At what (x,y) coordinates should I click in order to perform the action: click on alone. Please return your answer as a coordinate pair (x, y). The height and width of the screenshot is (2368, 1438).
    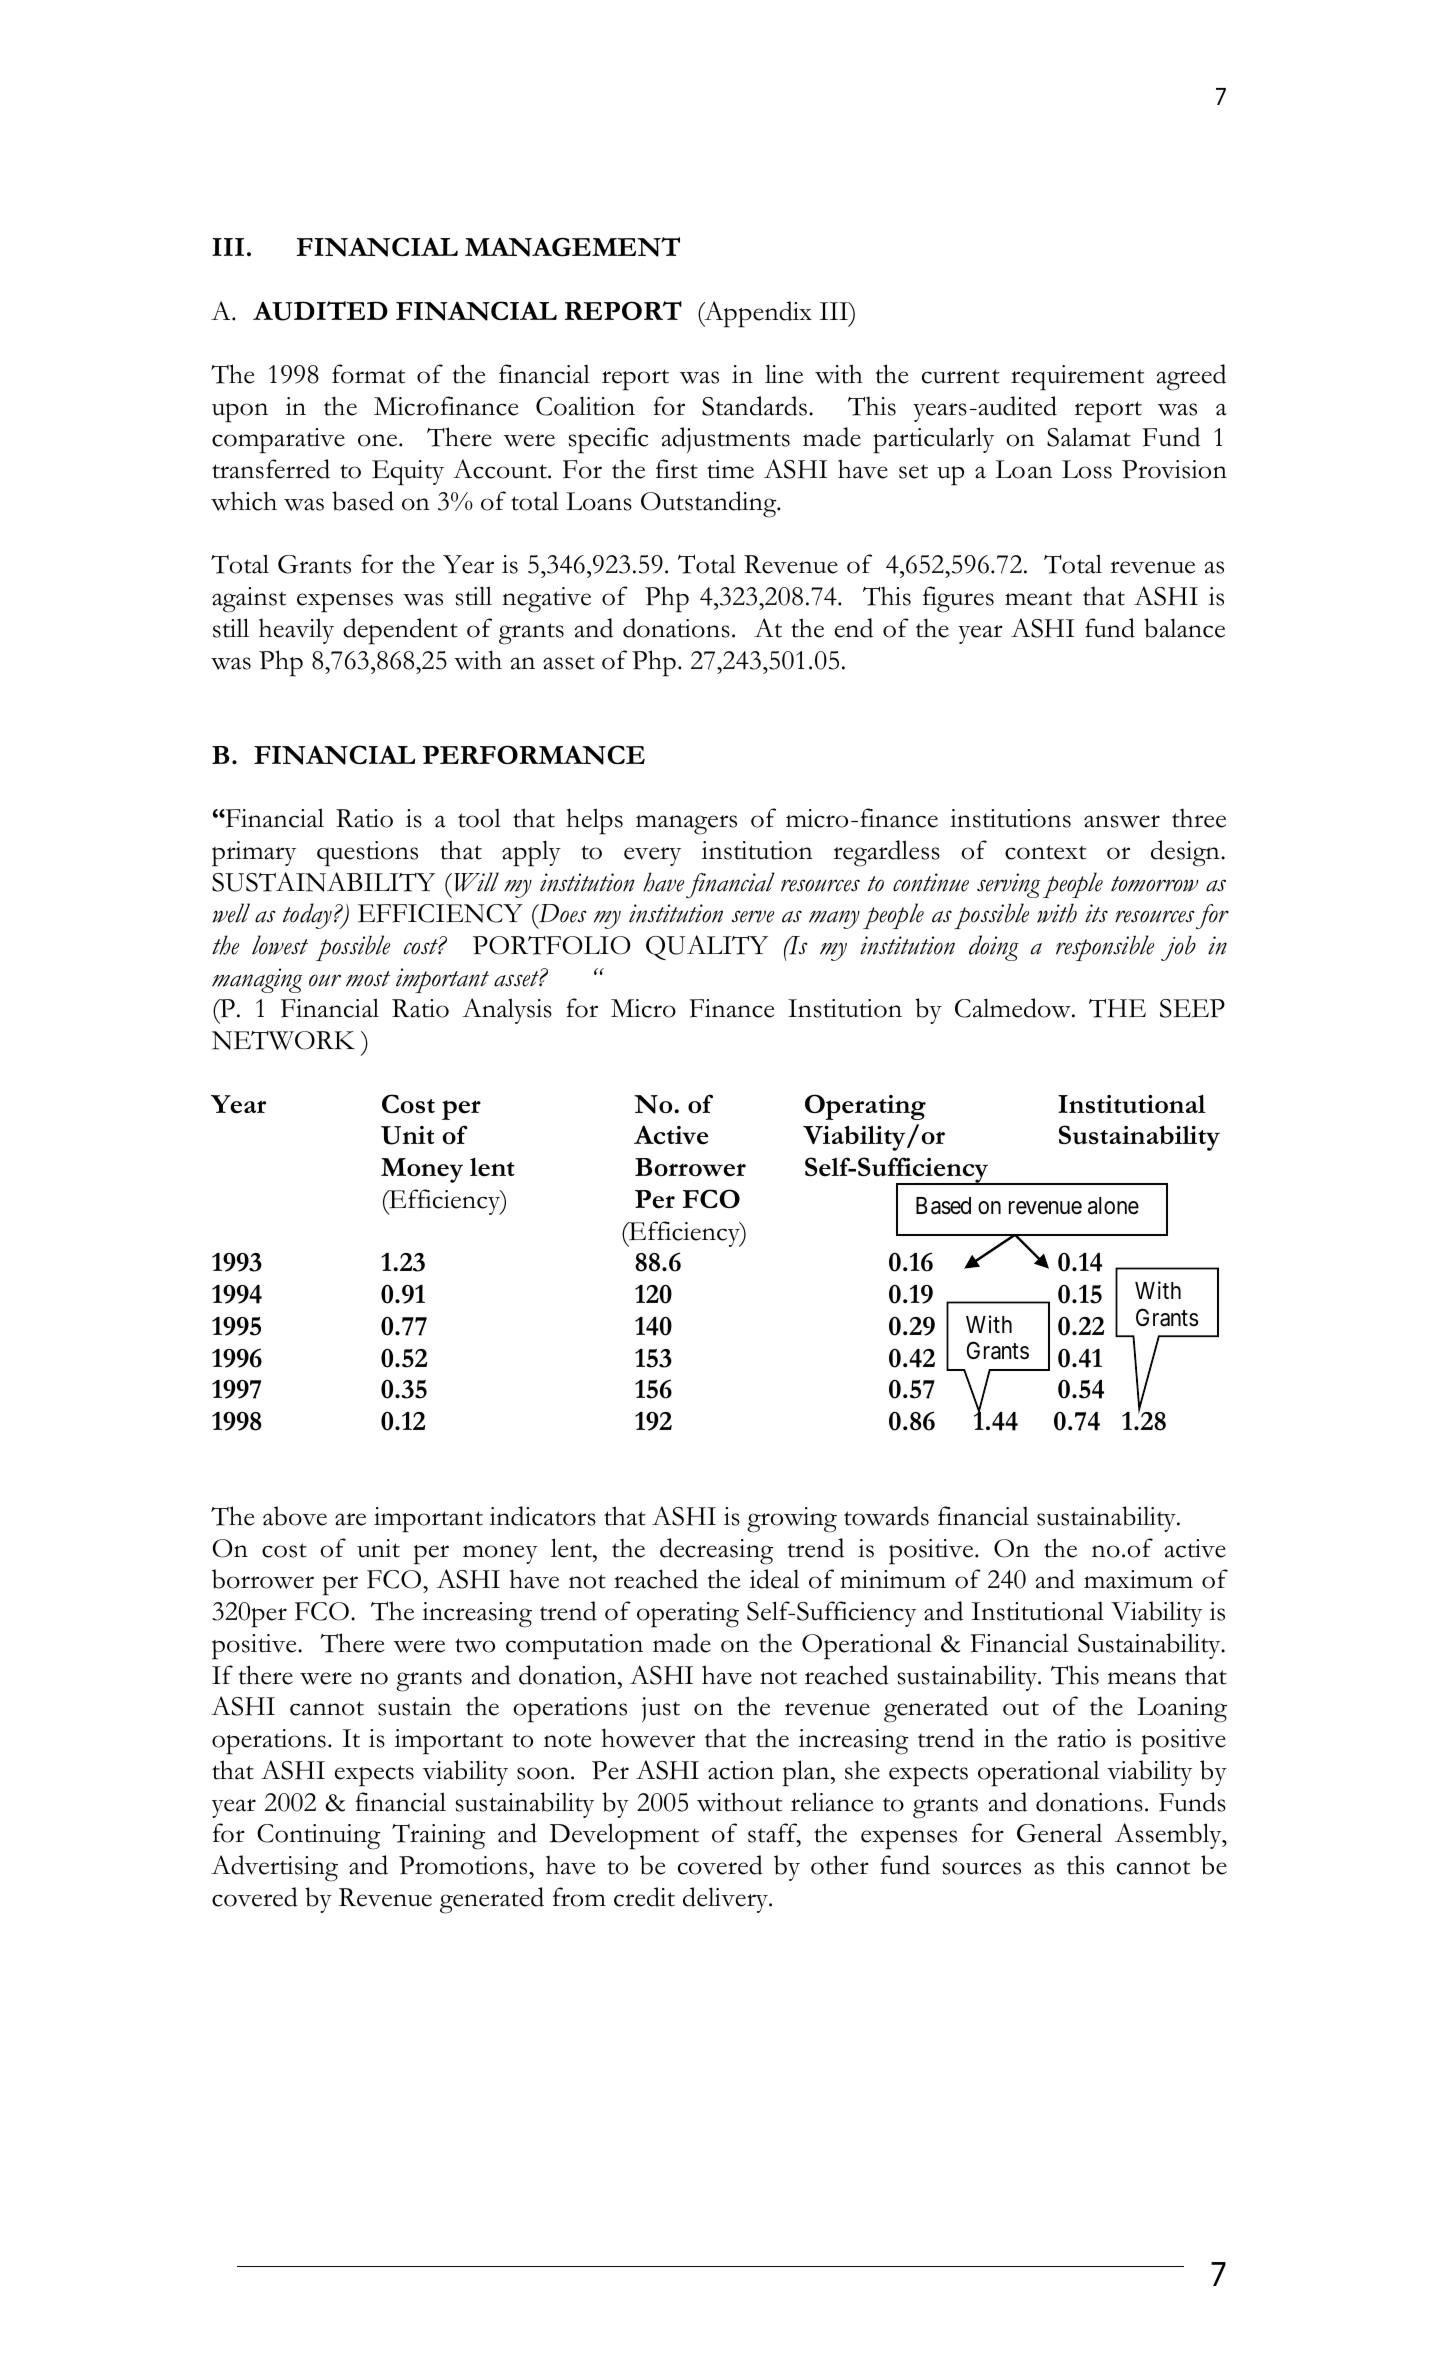
    Looking at the image, I should click on (1113, 1206).
